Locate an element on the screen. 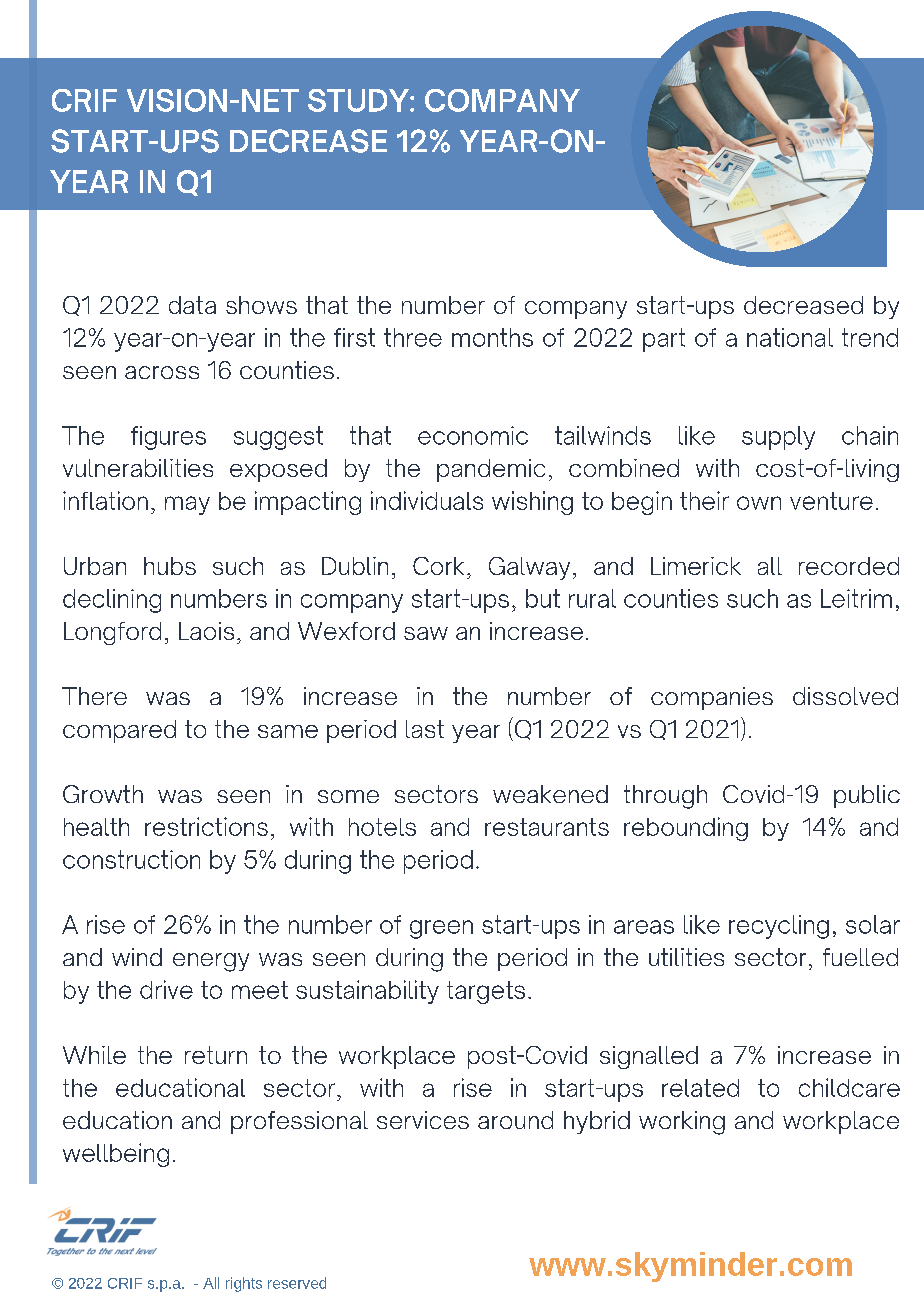 The height and width of the screenshot is (1309, 924). restrictions is located at coordinates (206, 826).
